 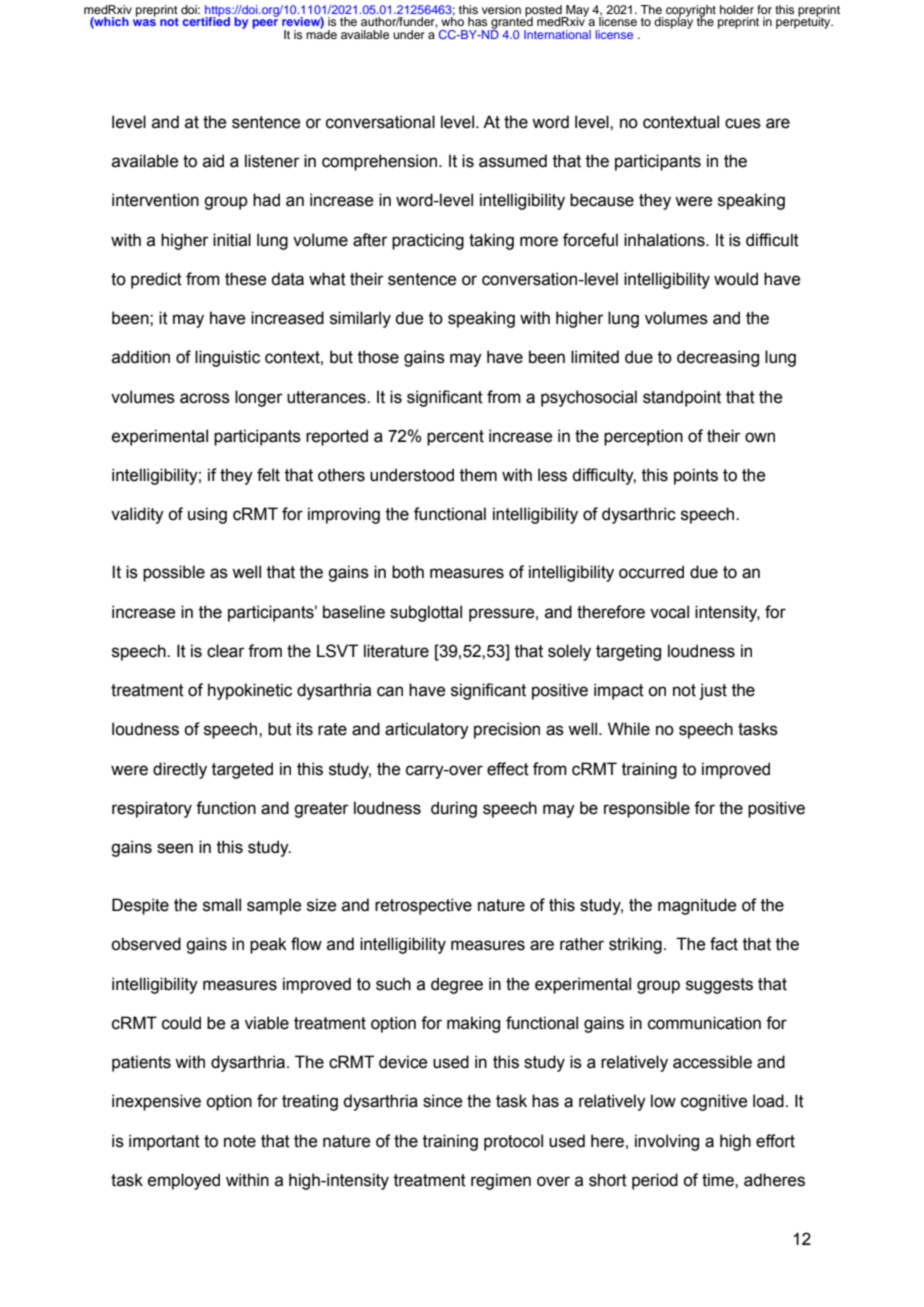 I want to click on protocol, so click(x=513, y=1142).
